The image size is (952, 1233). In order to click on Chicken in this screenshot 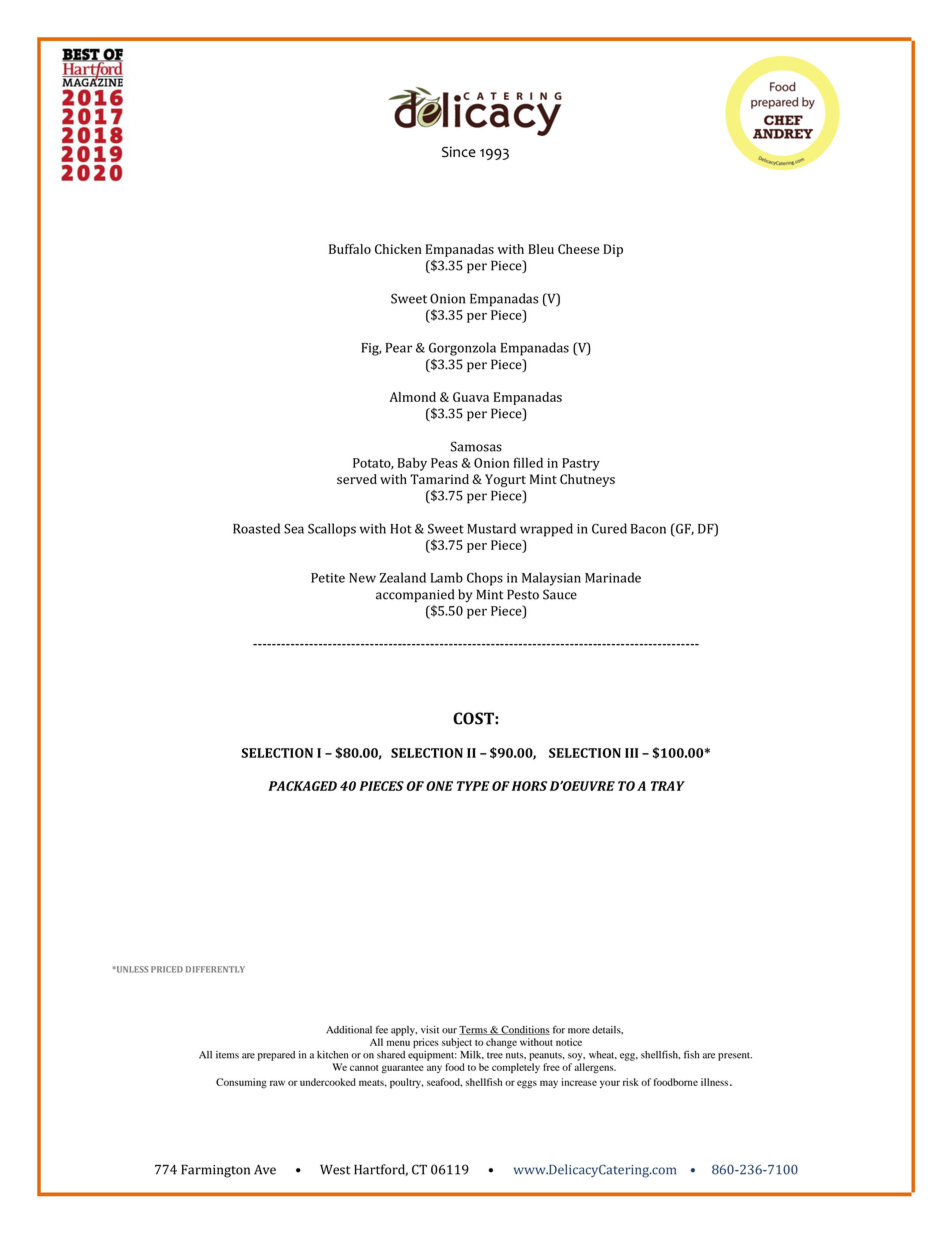, I will do `click(398, 249)`.
